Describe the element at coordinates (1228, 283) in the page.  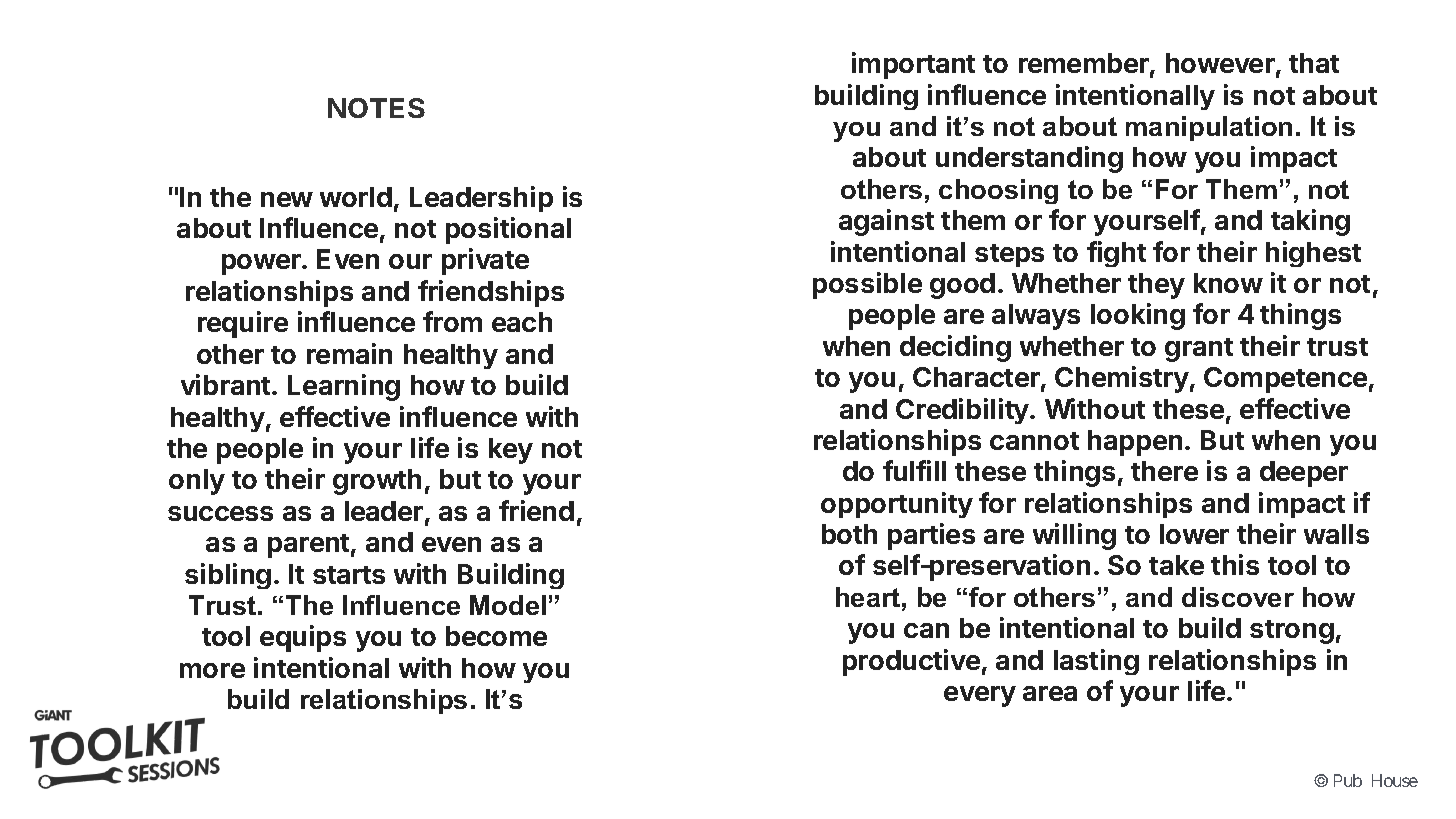
I see `know` at that location.
